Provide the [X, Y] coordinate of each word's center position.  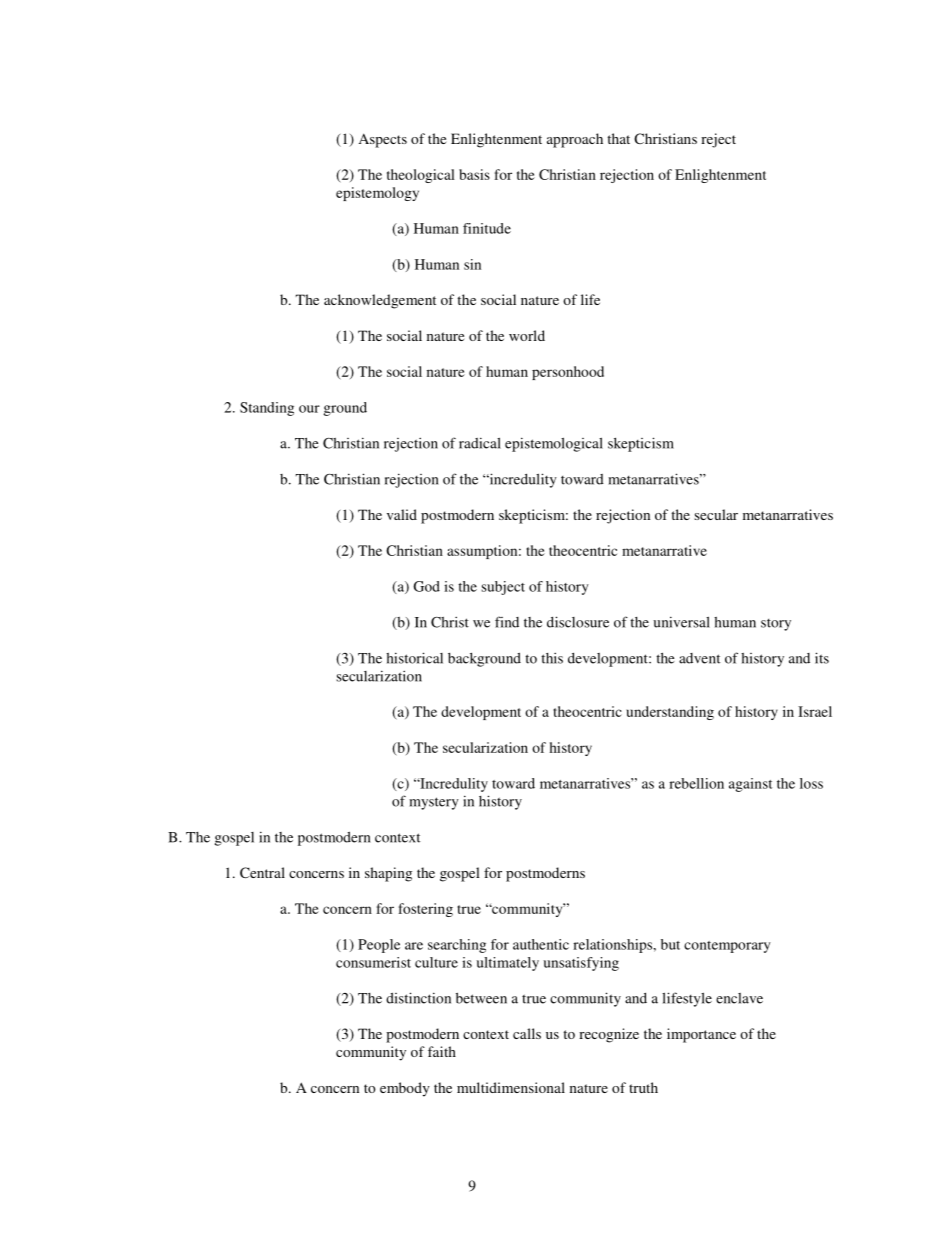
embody [405, 1089]
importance [701, 1035]
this [552, 658]
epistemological [554, 444]
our [309, 409]
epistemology [377, 194]
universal [682, 622]
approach [575, 140]
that [618, 138]
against [750, 785]
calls [527, 1033]
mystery [434, 803]
